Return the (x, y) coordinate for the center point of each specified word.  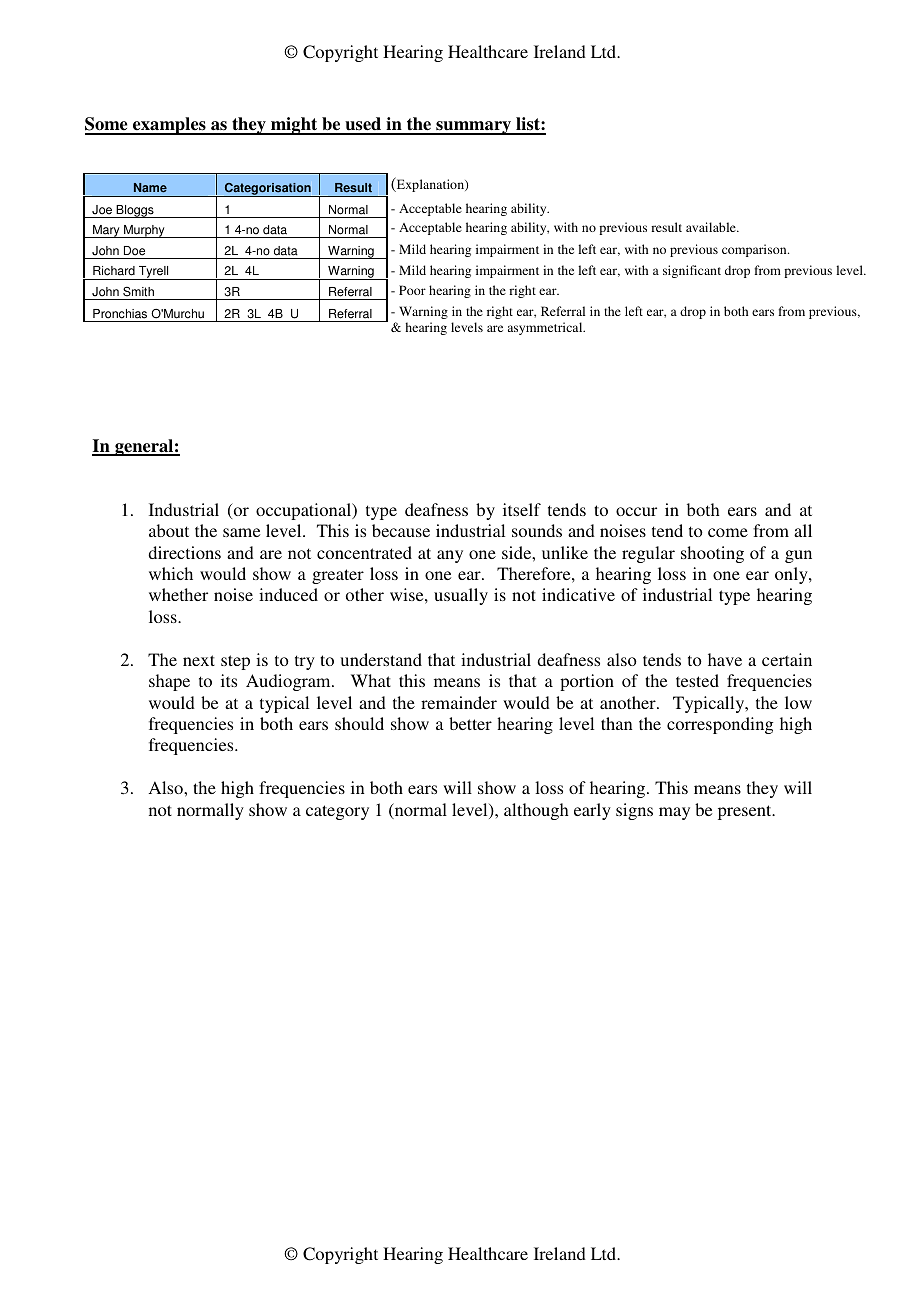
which (171, 573)
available (712, 227)
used (363, 125)
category (337, 812)
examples (169, 126)
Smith (138, 291)
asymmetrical (546, 328)
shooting (712, 554)
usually (461, 596)
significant (692, 271)
